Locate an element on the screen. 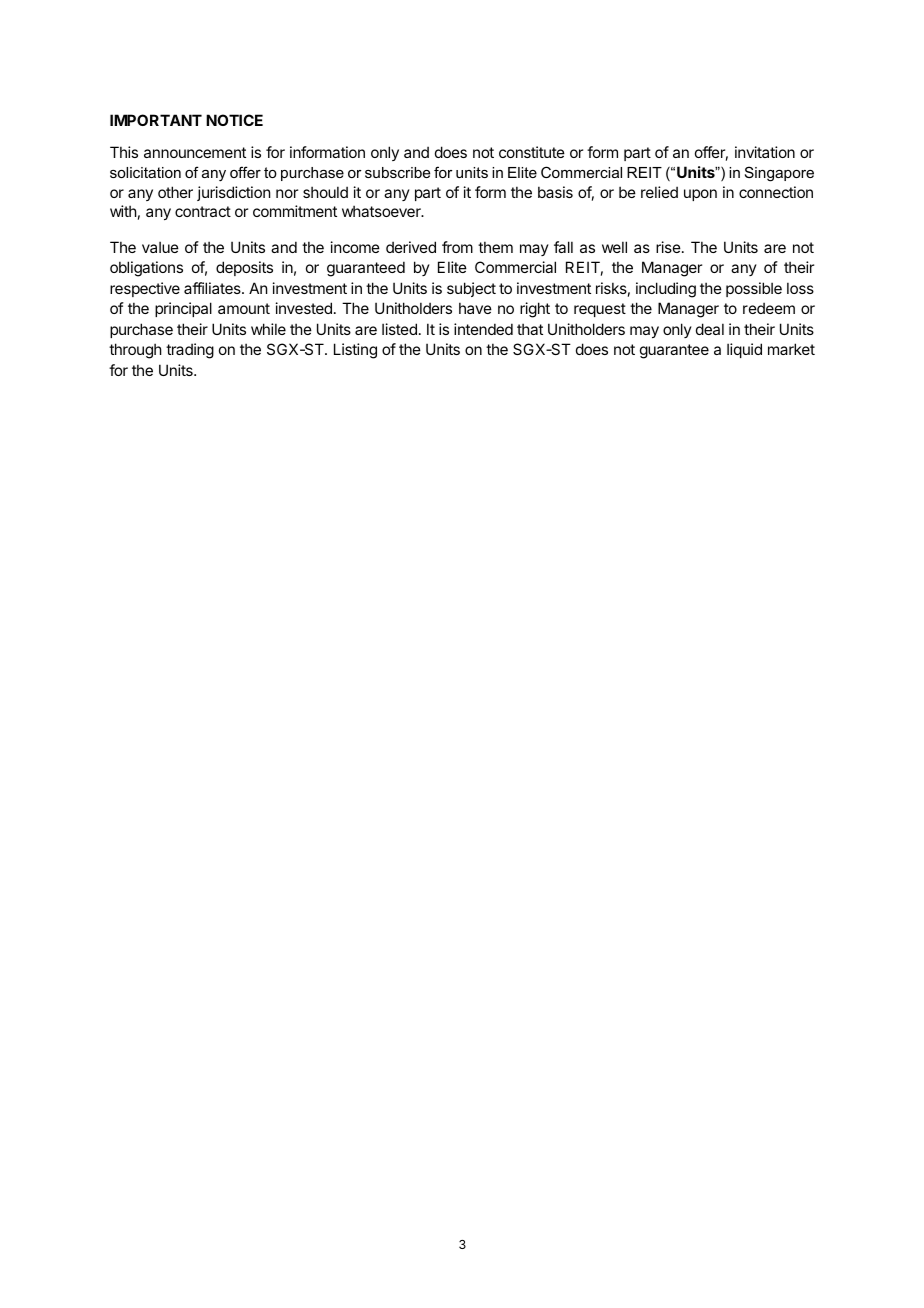  jurisdiction is located at coordinates (233, 193).
